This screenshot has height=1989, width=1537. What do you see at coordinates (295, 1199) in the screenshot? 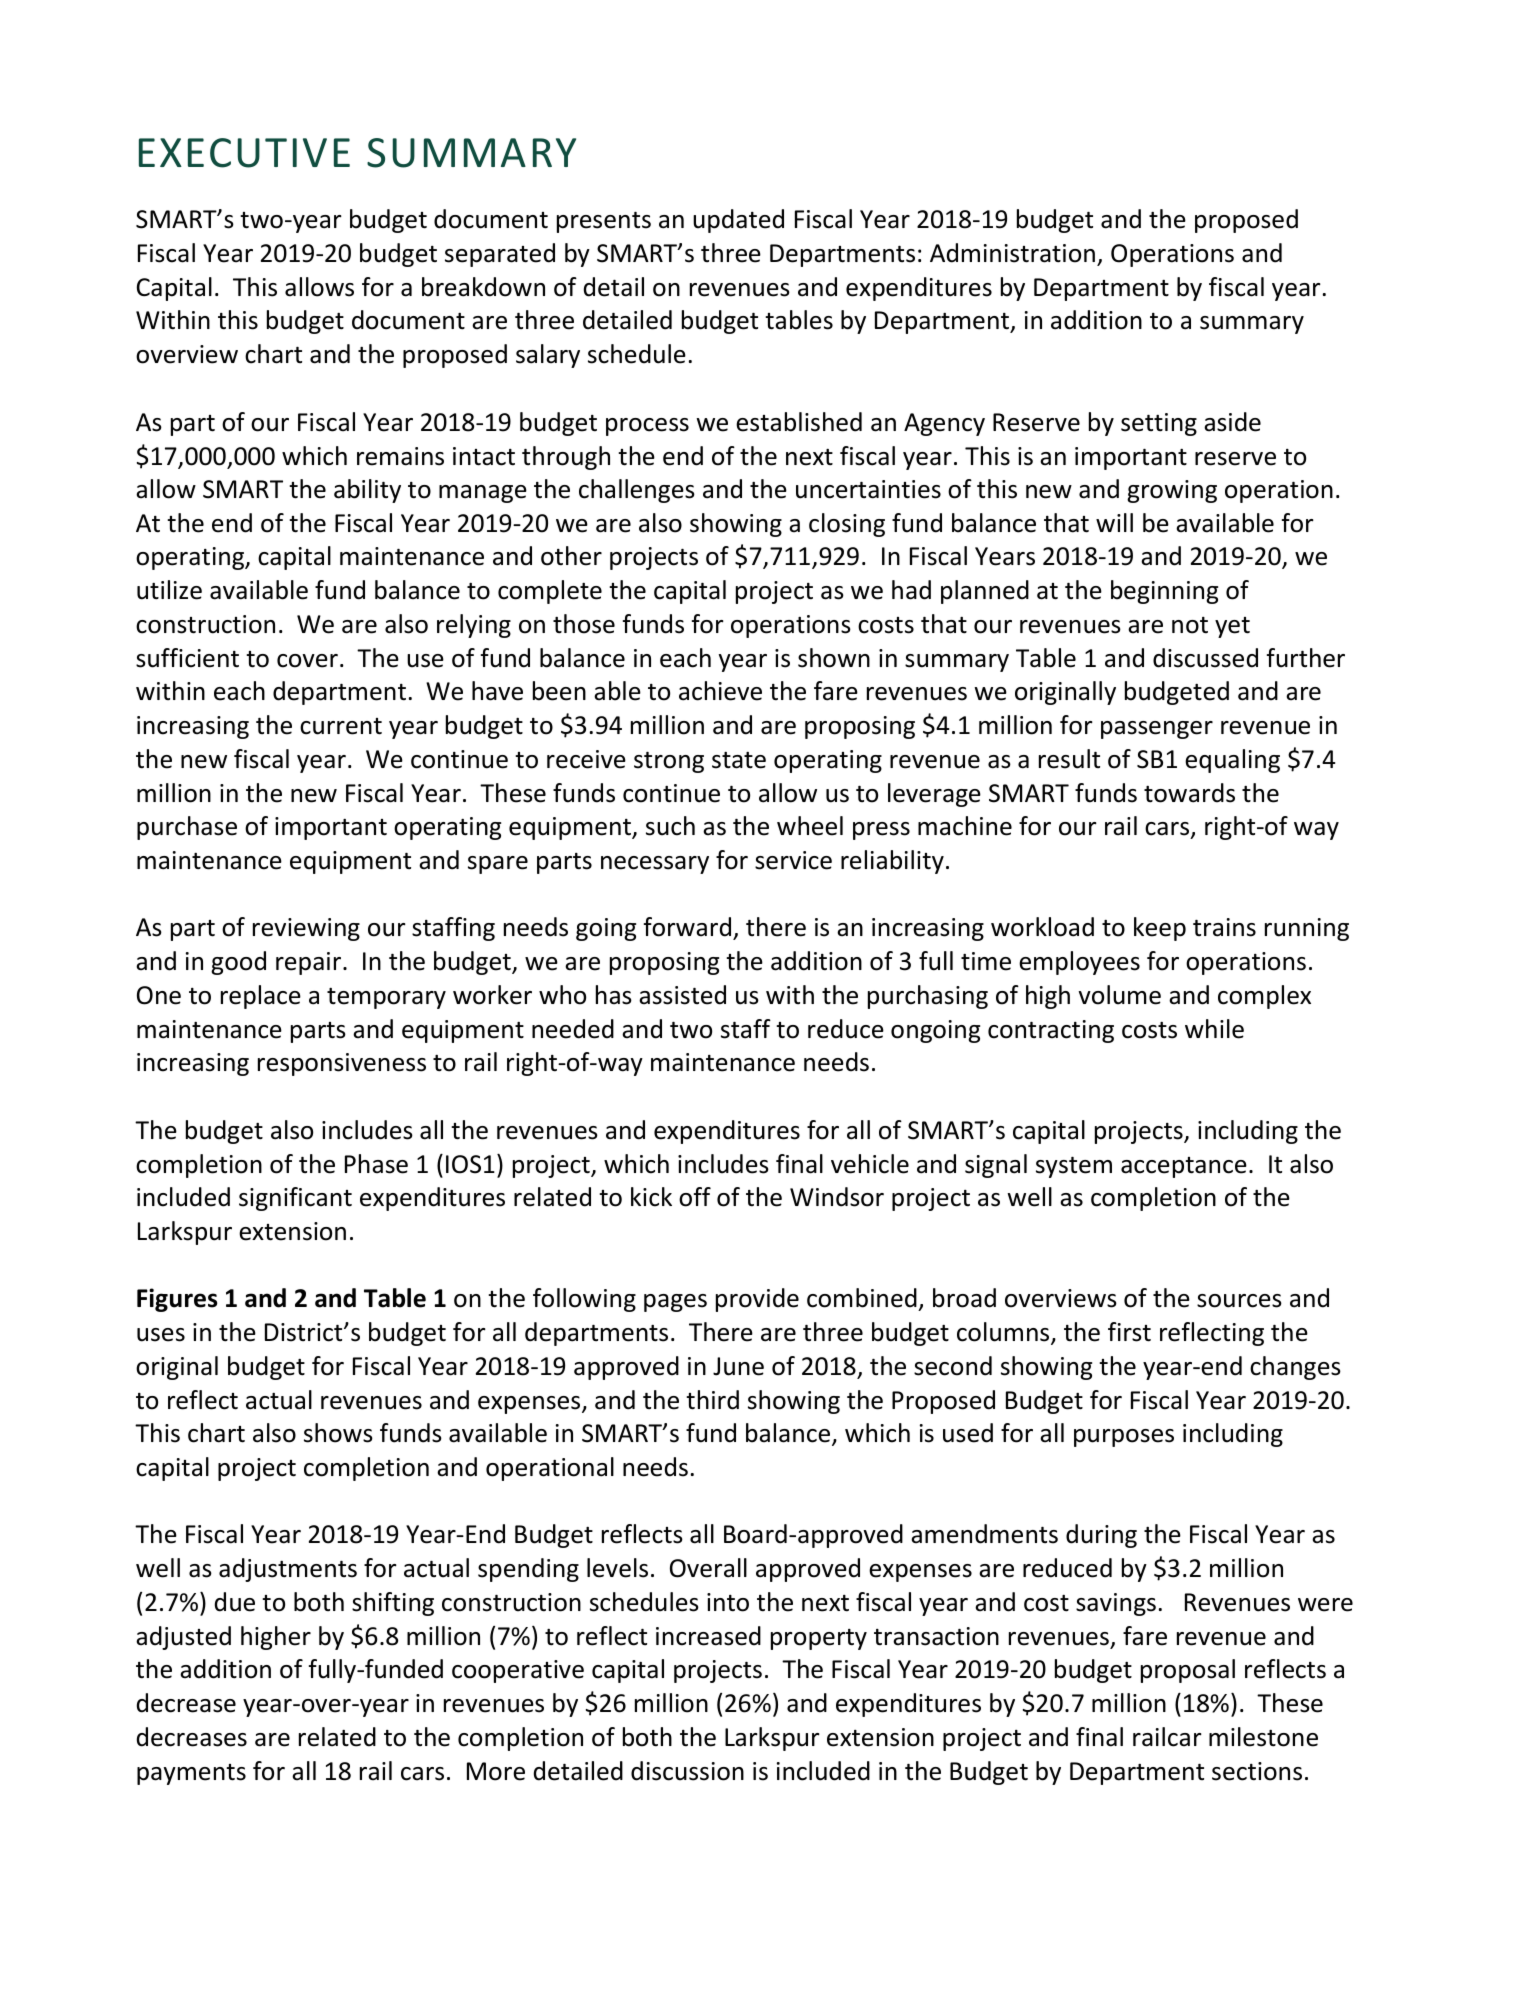
I see `significant` at bounding box center [295, 1199].
